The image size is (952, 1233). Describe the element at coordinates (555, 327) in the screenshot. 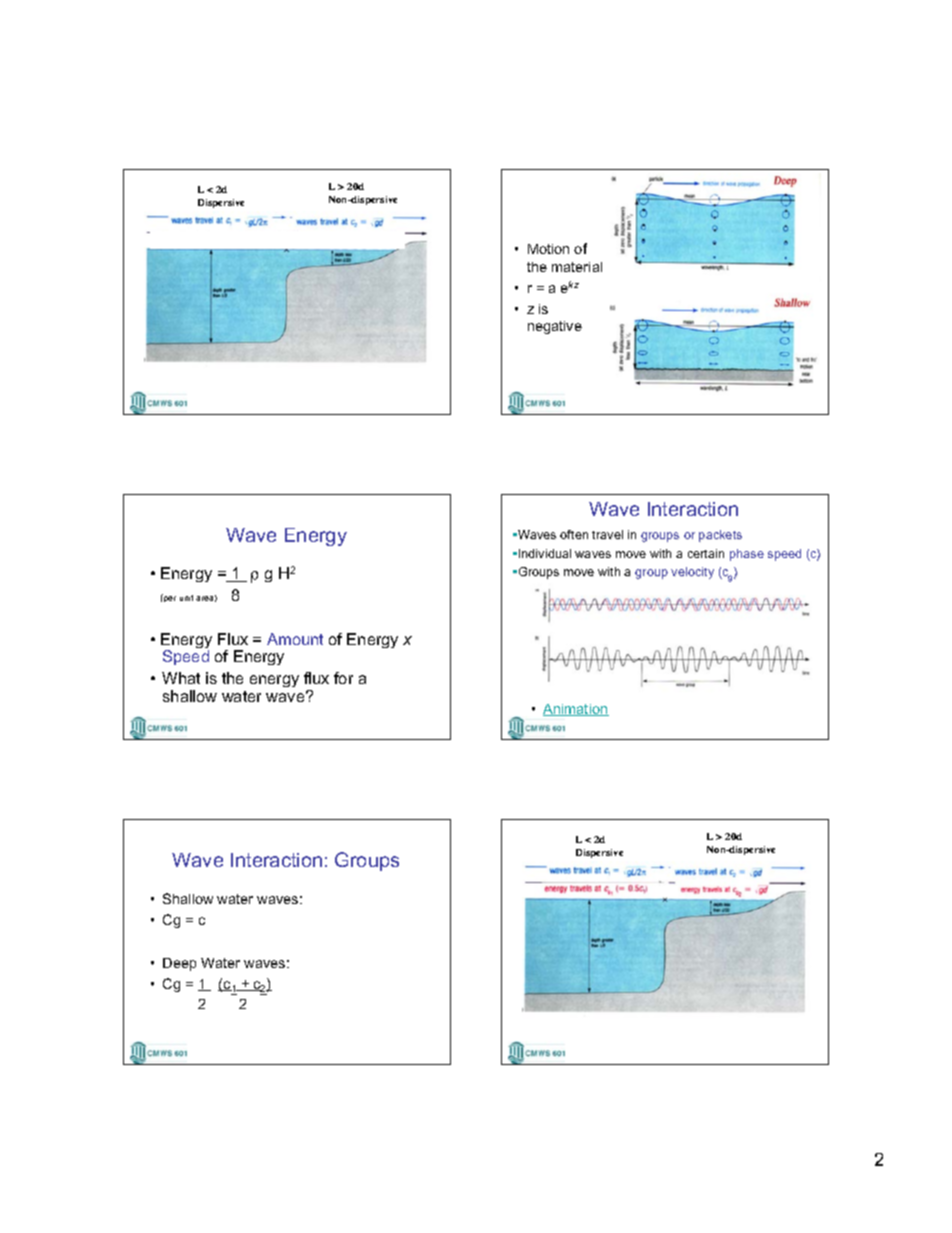

I see `negative` at that location.
